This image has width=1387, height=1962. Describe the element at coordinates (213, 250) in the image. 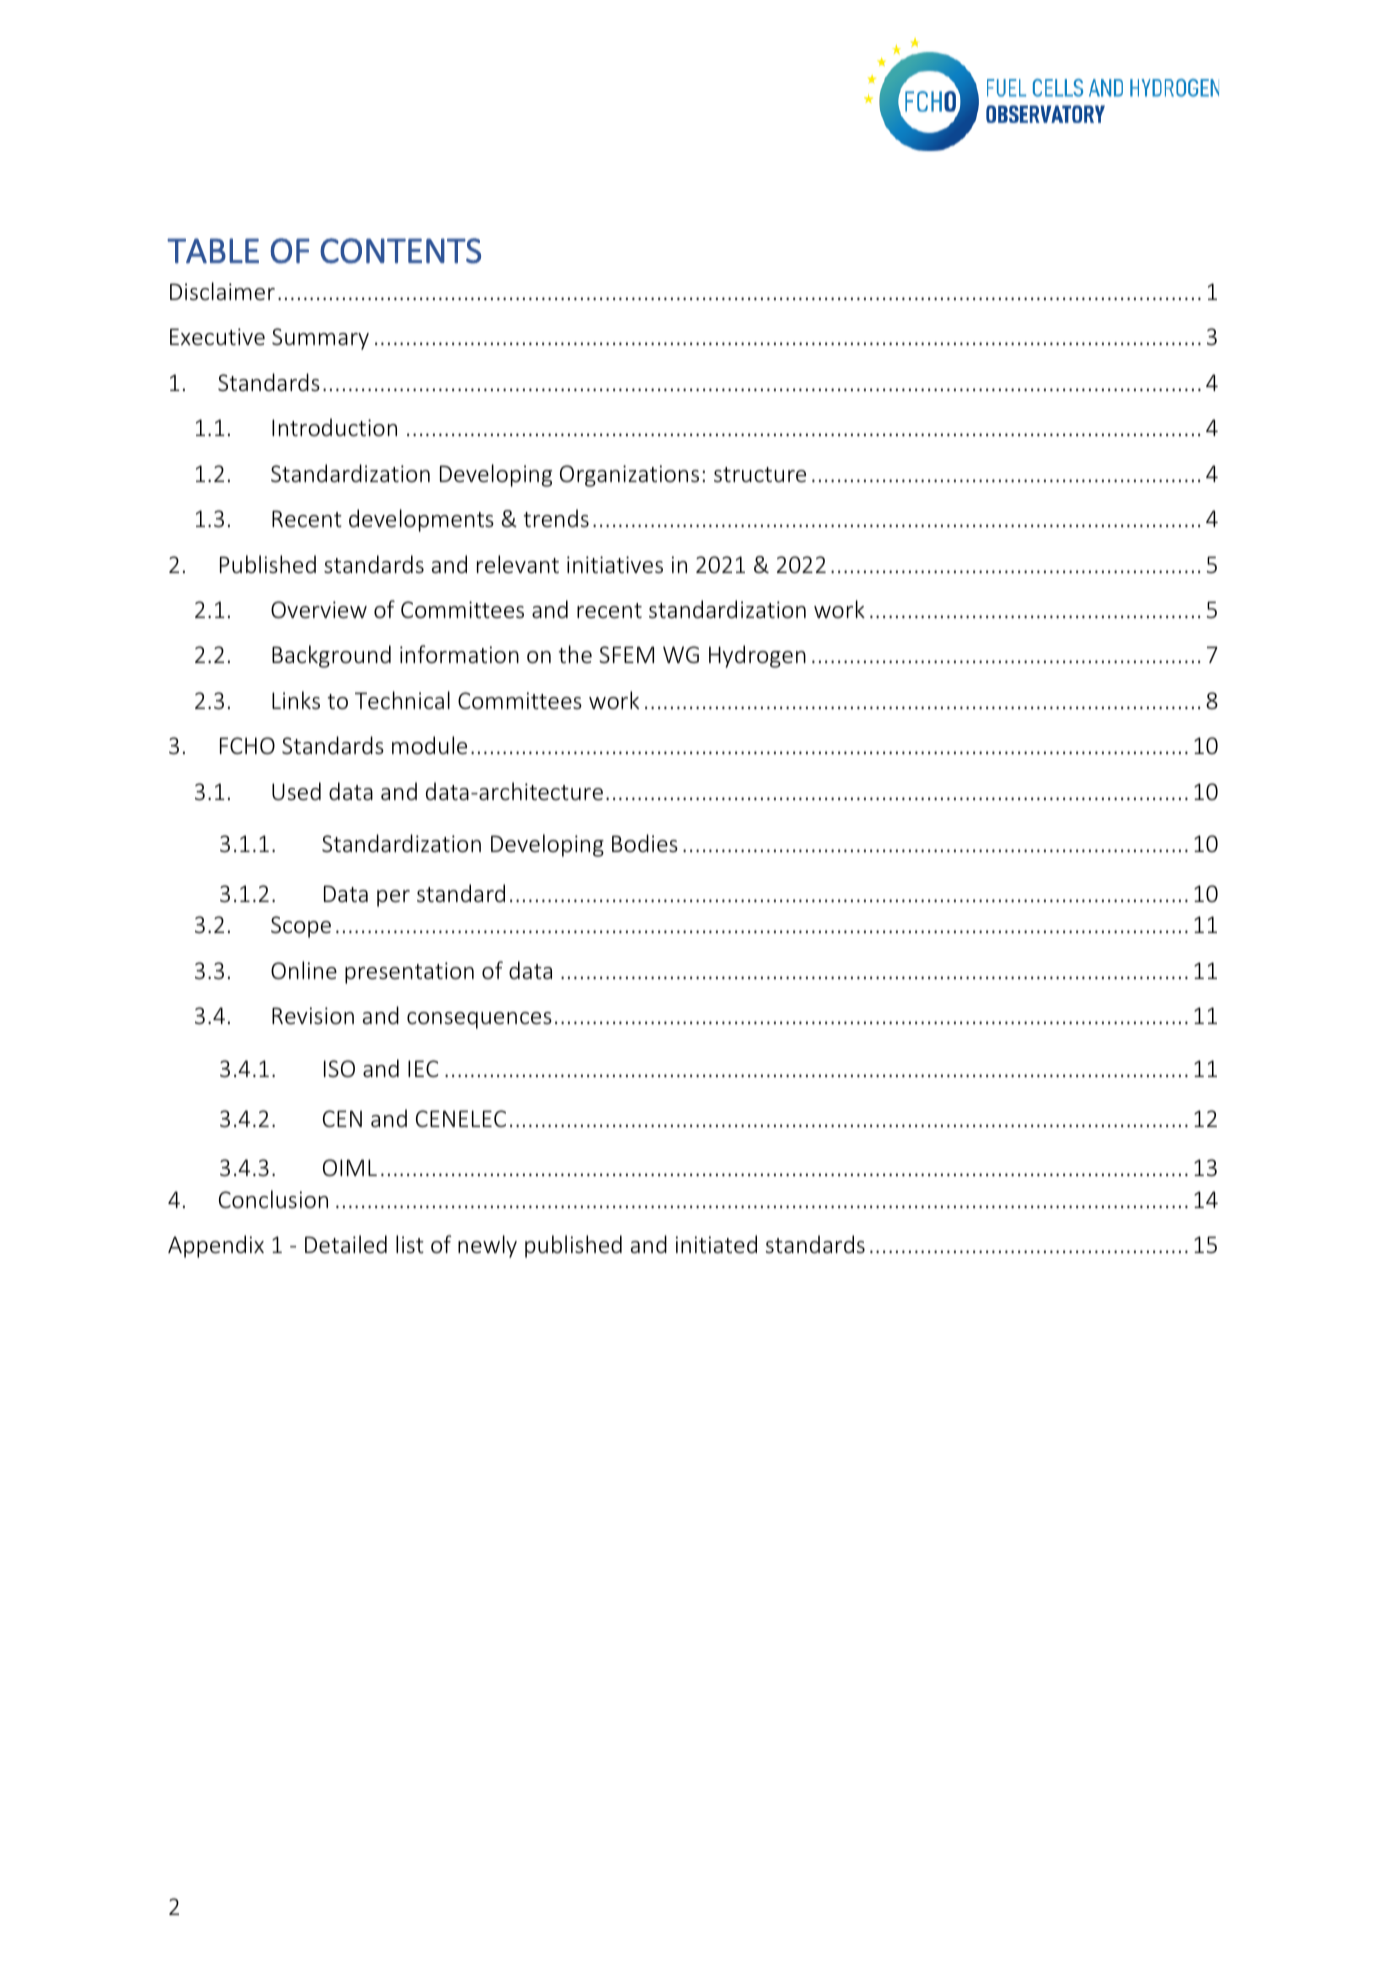

I see `TABLE` at that location.
